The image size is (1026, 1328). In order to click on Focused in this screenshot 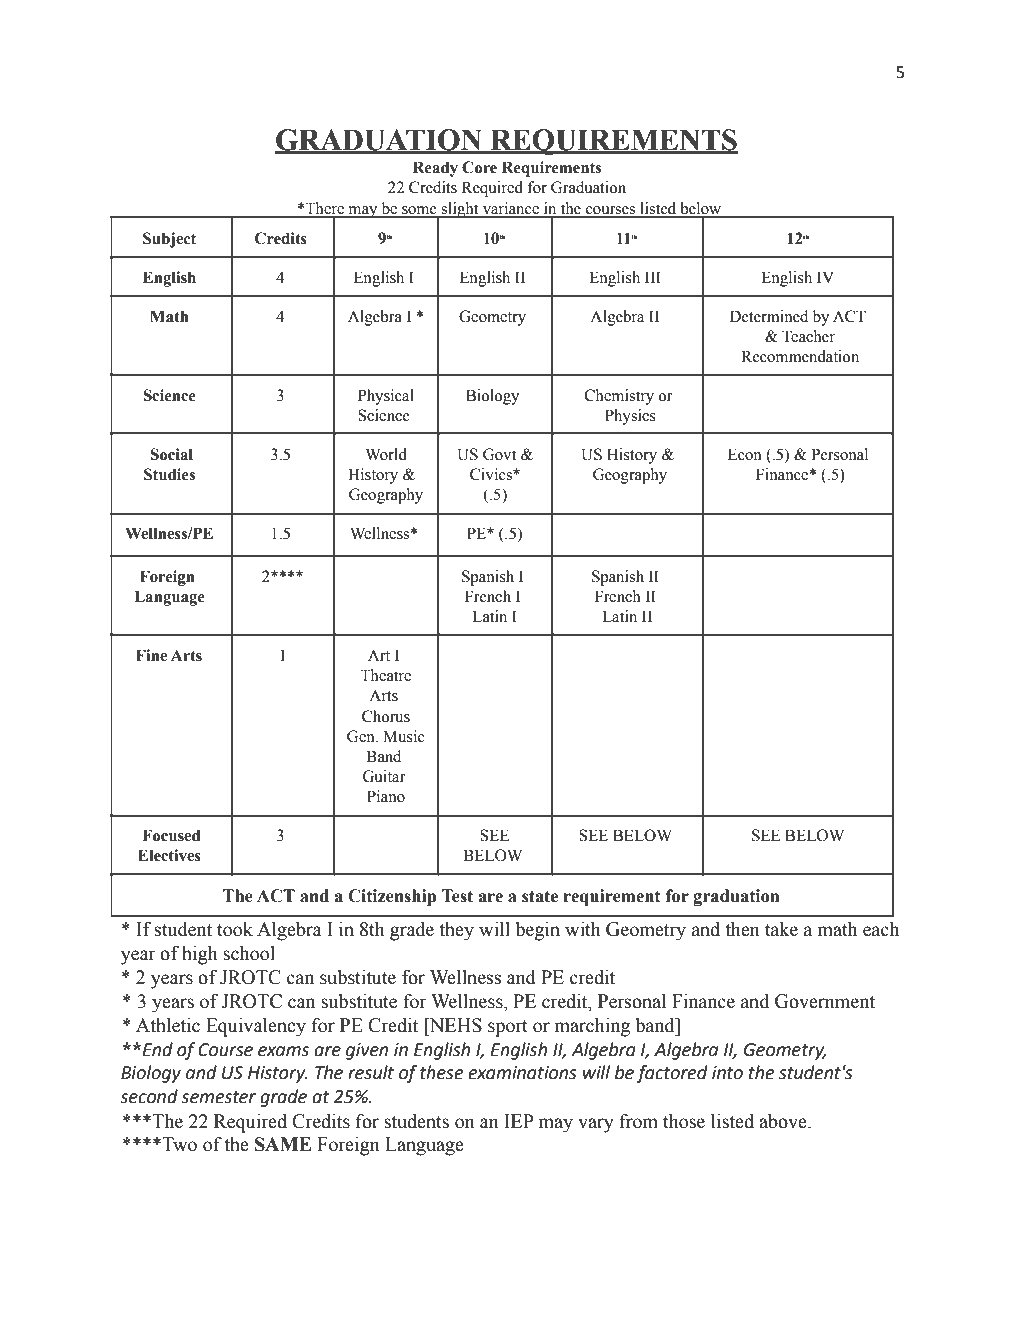, I will do `click(171, 835)`.
